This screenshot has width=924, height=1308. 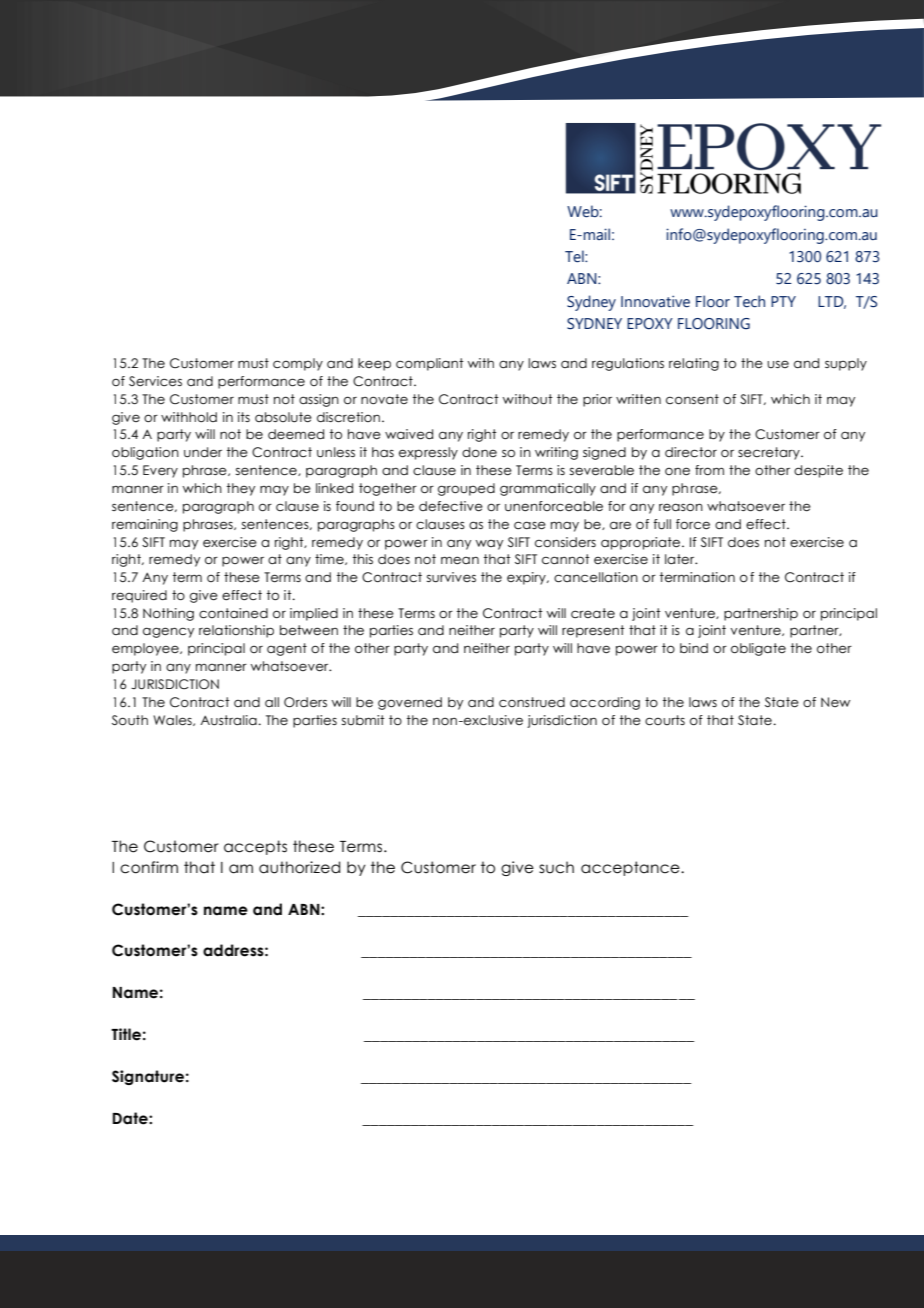 What do you see at coordinates (255, 847) in the screenshot?
I see `accepts` at bounding box center [255, 847].
